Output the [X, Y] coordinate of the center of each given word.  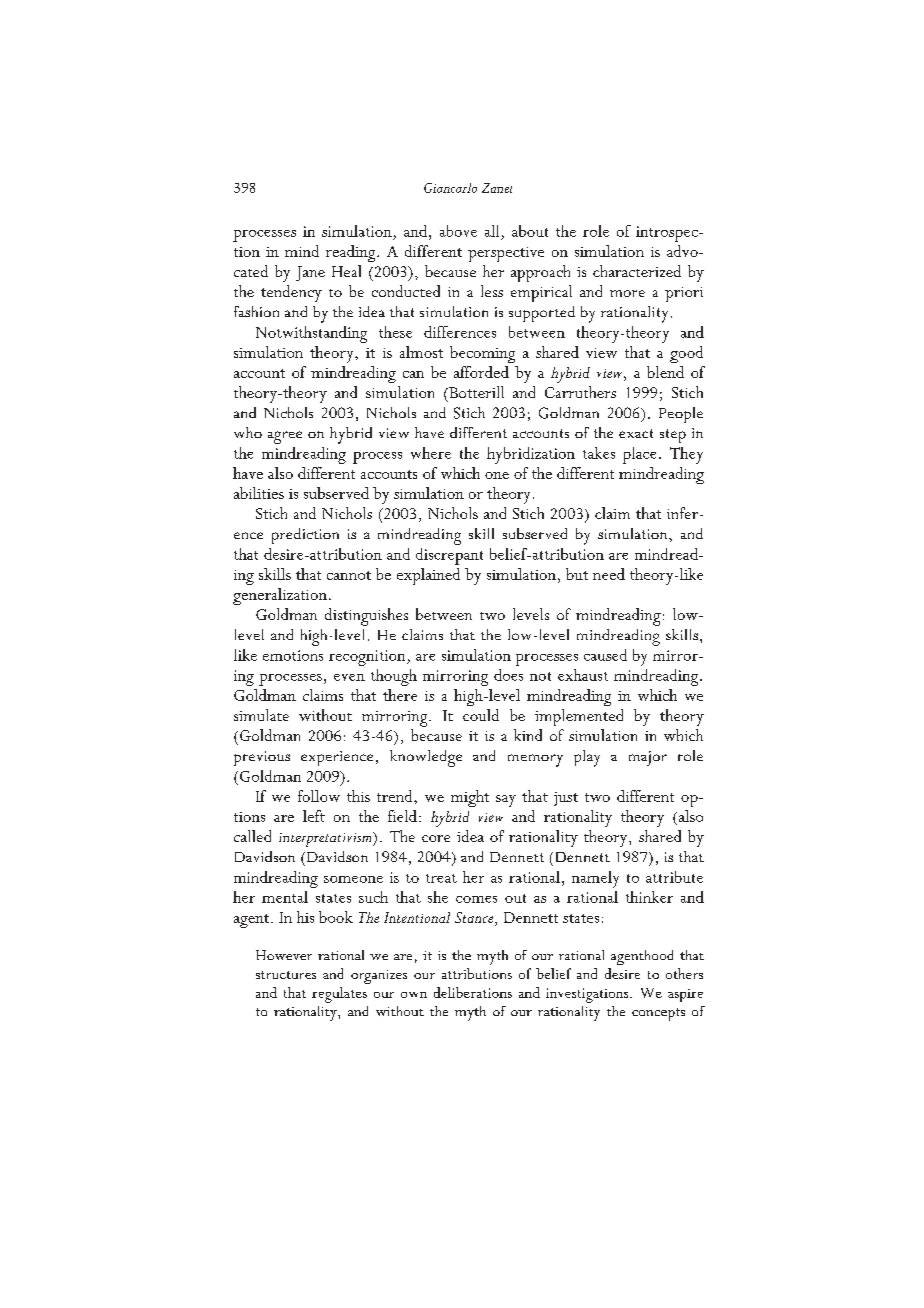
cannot [349, 575]
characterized [637, 271]
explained [428, 576]
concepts [658, 1014]
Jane [310, 273]
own [414, 995]
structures [286, 975]
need [609, 574]
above [458, 231]
